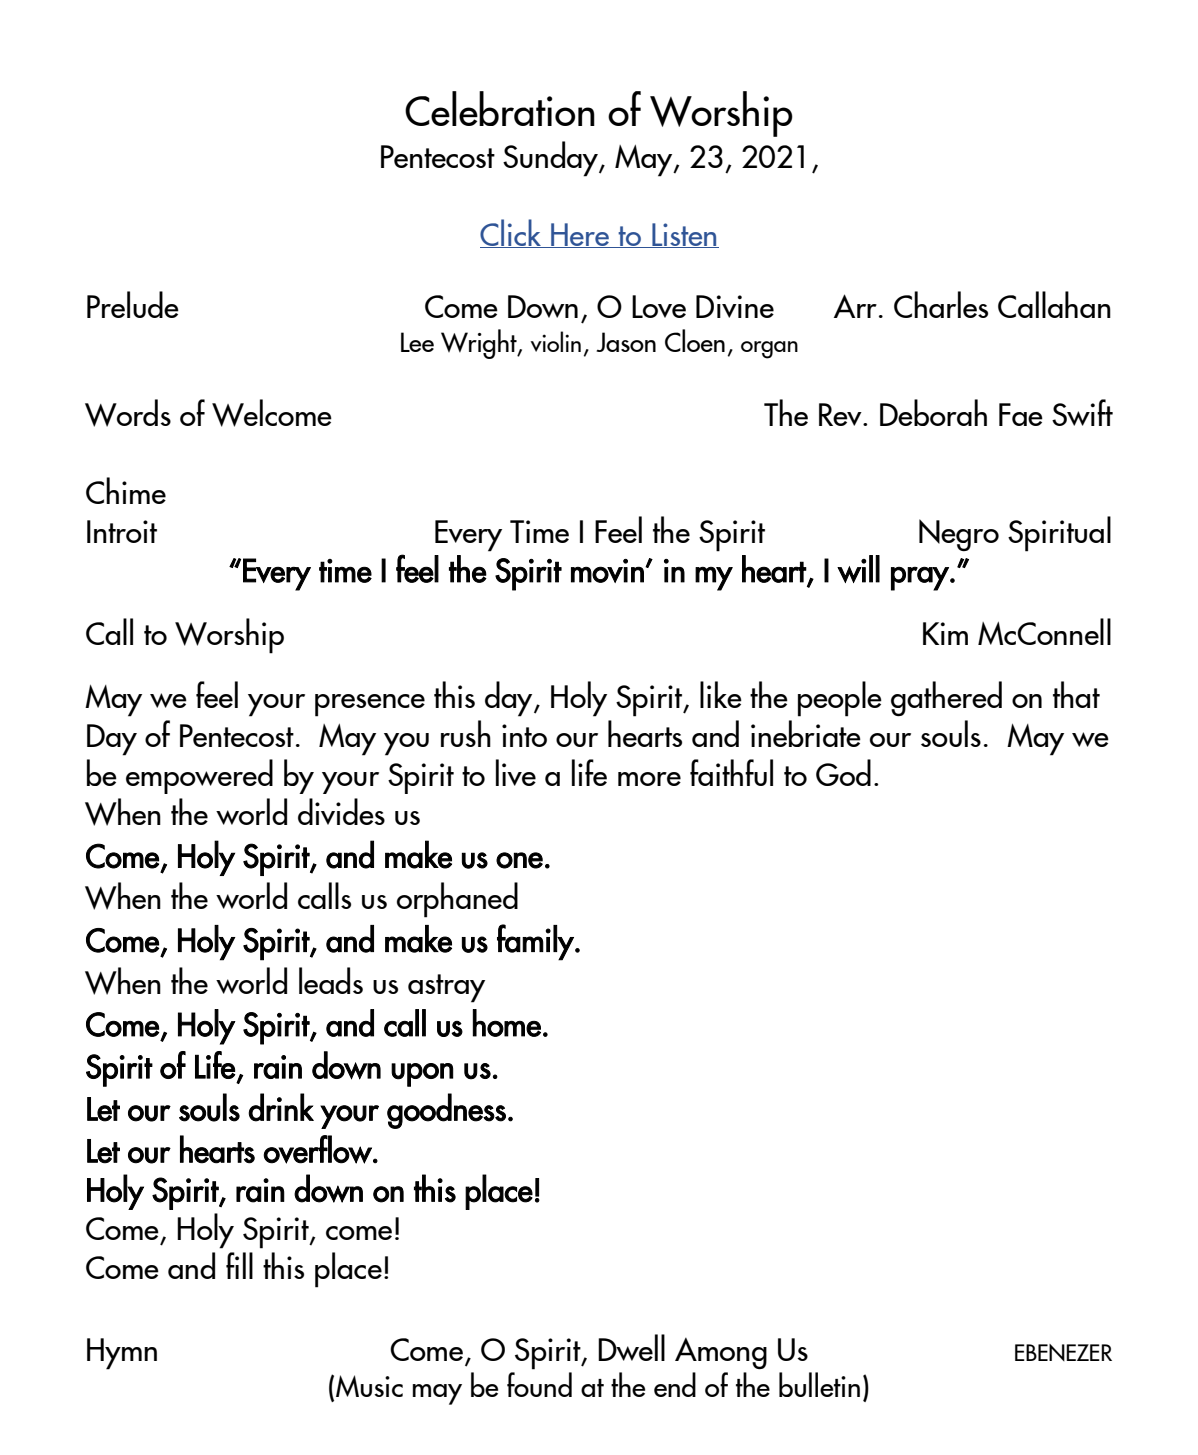  I want to click on Sunday, so click(551, 159).
